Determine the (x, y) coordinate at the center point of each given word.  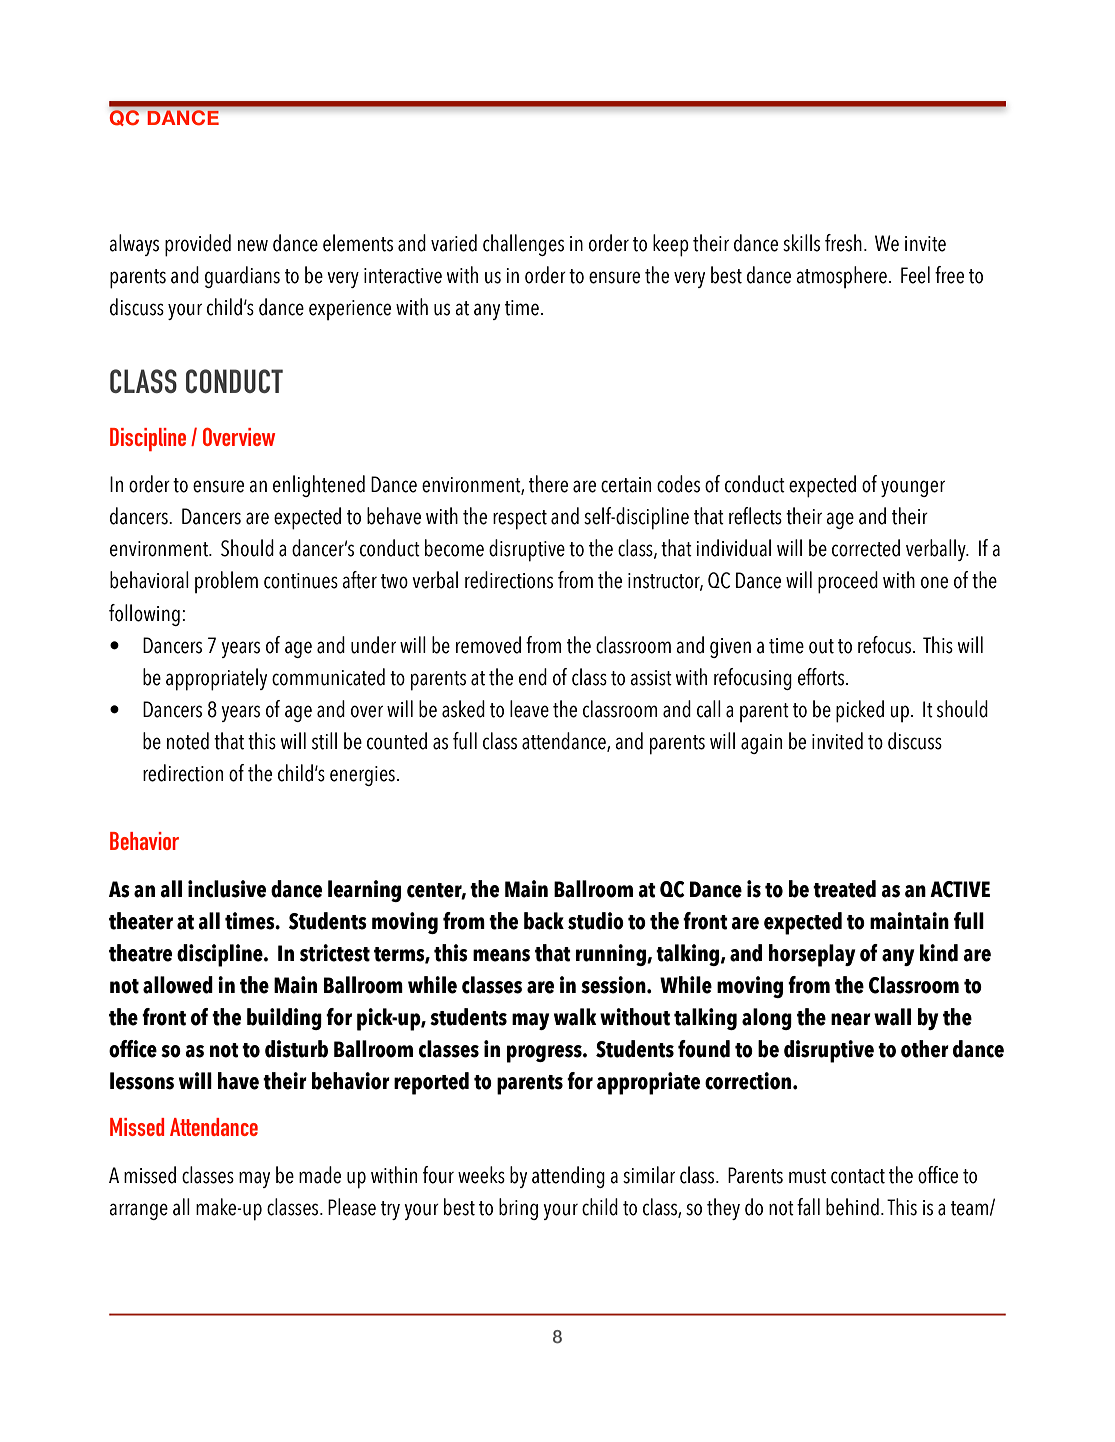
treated (844, 889)
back (544, 921)
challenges (523, 245)
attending (568, 1177)
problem (226, 582)
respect (520, 520)
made (320, 1175)
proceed (848, 582)
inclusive (227, 889)
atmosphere (841, 277)
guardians (242, 277)
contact (858, 1176)
